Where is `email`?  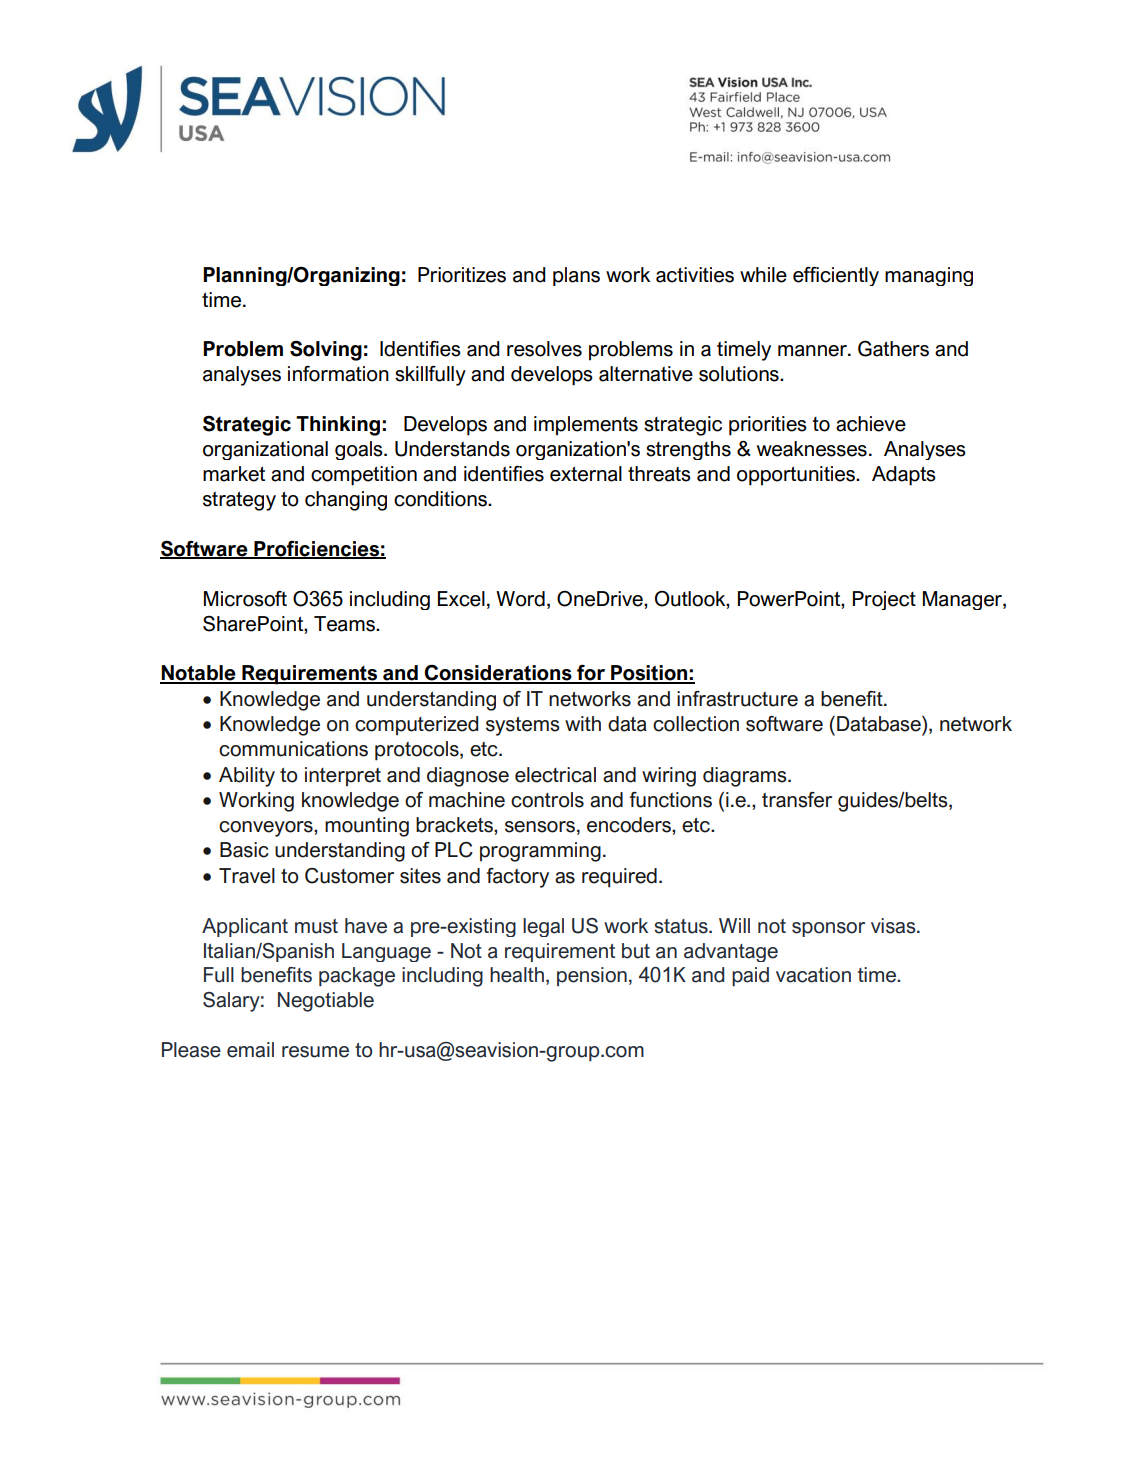
email is located at coordinates (250, 1050).
